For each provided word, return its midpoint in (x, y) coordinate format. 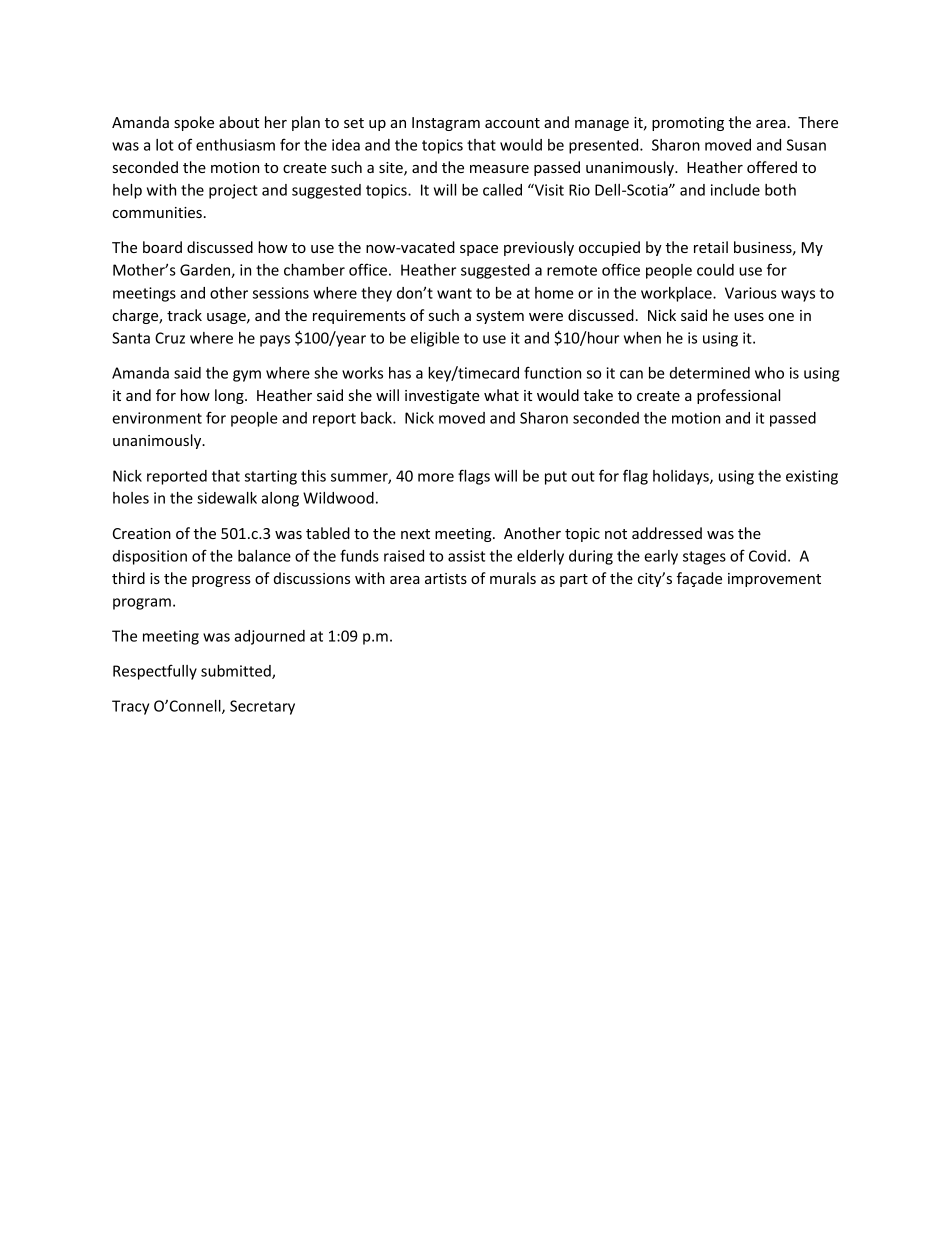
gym (247, 376)
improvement (774, 580)
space (479, 250)
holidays (682, 477)
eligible (435, 339)
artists (446, 578)
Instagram (446, 124)
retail (711, 247)
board (162, 247)
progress (221, 581)
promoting (688, 124)
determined (710, 373)
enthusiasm (235, 145)
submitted (237, 672)
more (436, 477)
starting (271, 477)
